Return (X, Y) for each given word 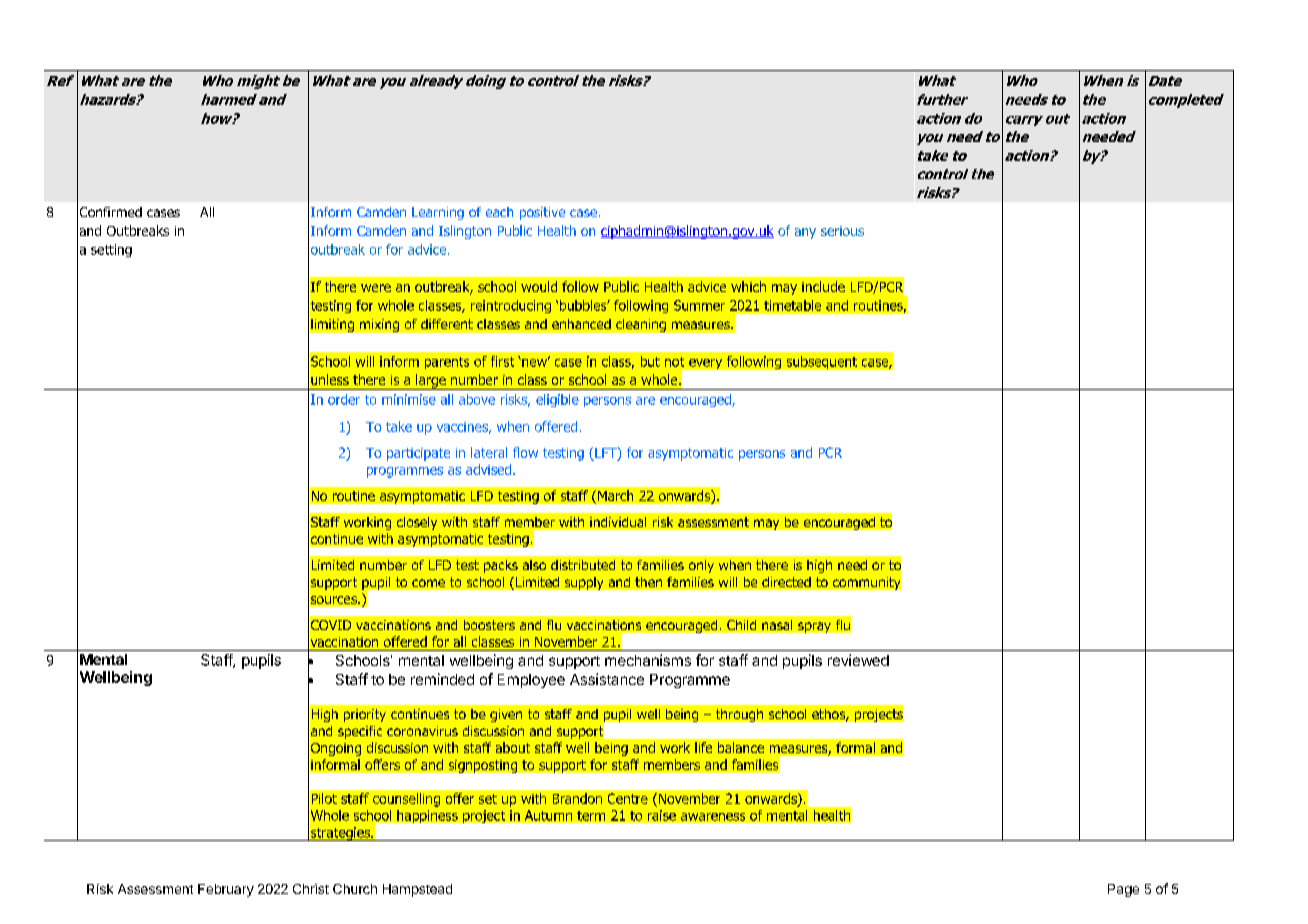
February (226, 890)
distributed (583, 565)
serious (842, 231)
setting (111, 250)
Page (1123, 890)
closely (417, 523)
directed (786, 582)
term (591, 816)
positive (542, 213)
